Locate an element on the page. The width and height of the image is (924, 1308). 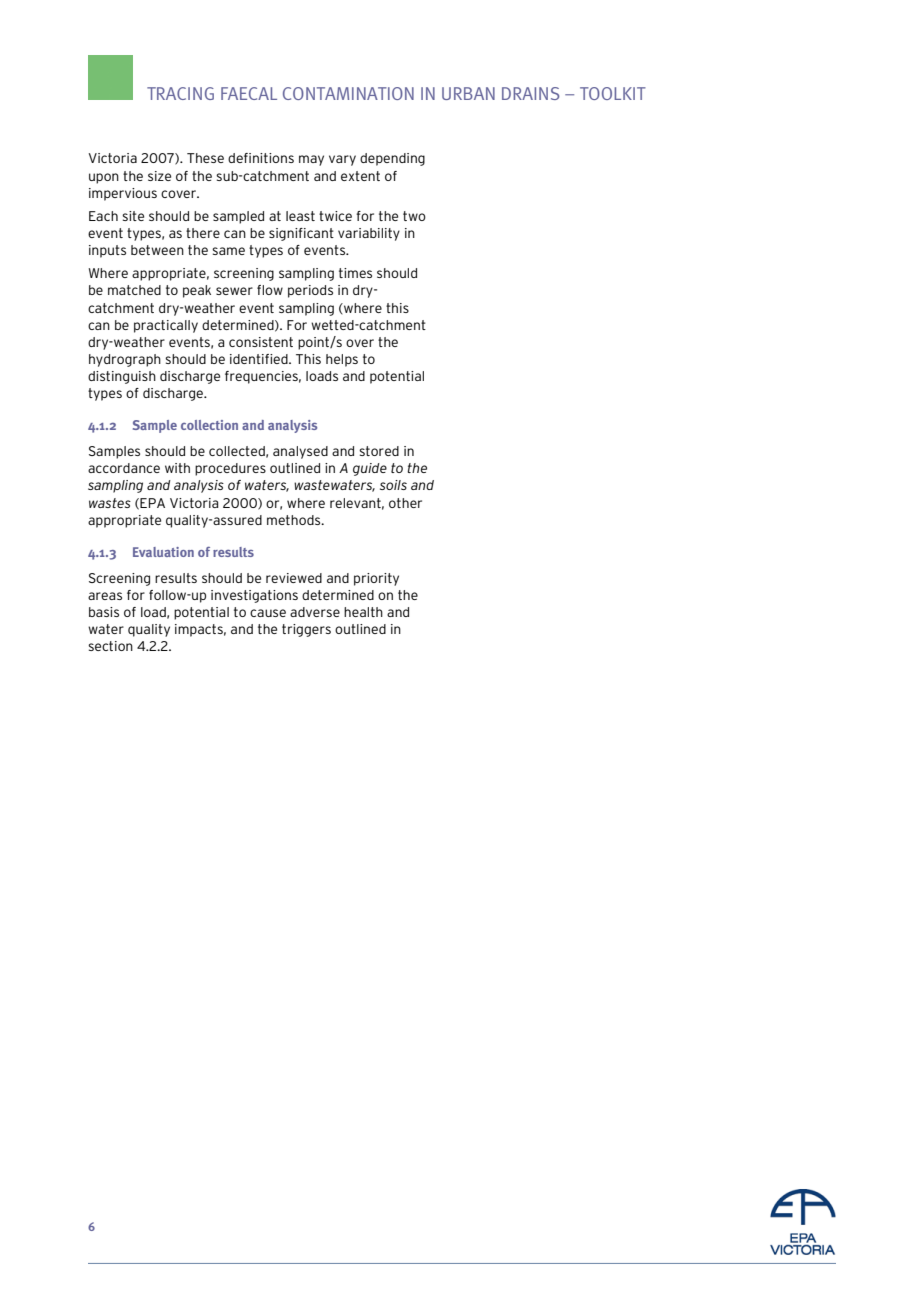
hydrograph is located at coordinates (125, 360).
